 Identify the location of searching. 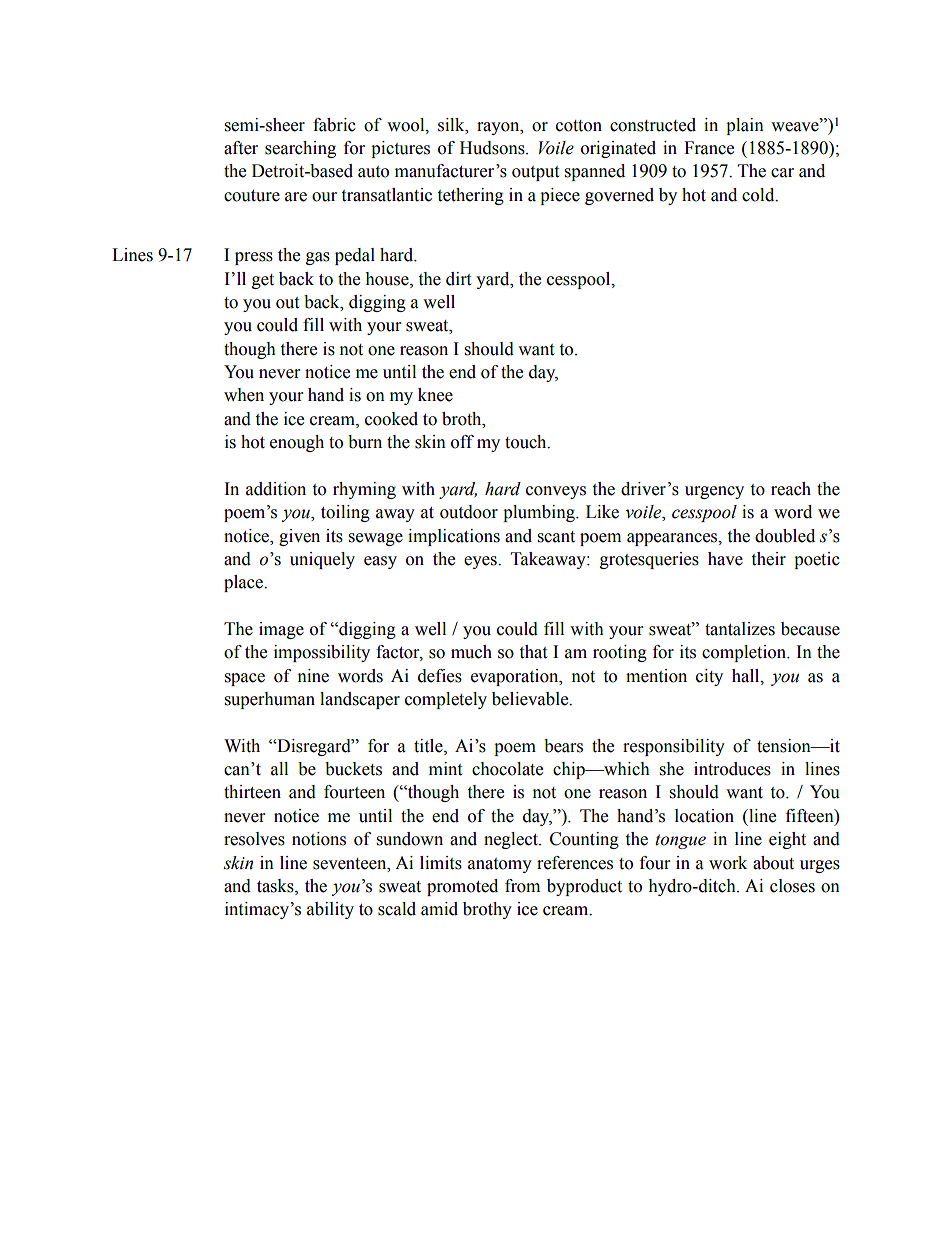
(300, 149).
